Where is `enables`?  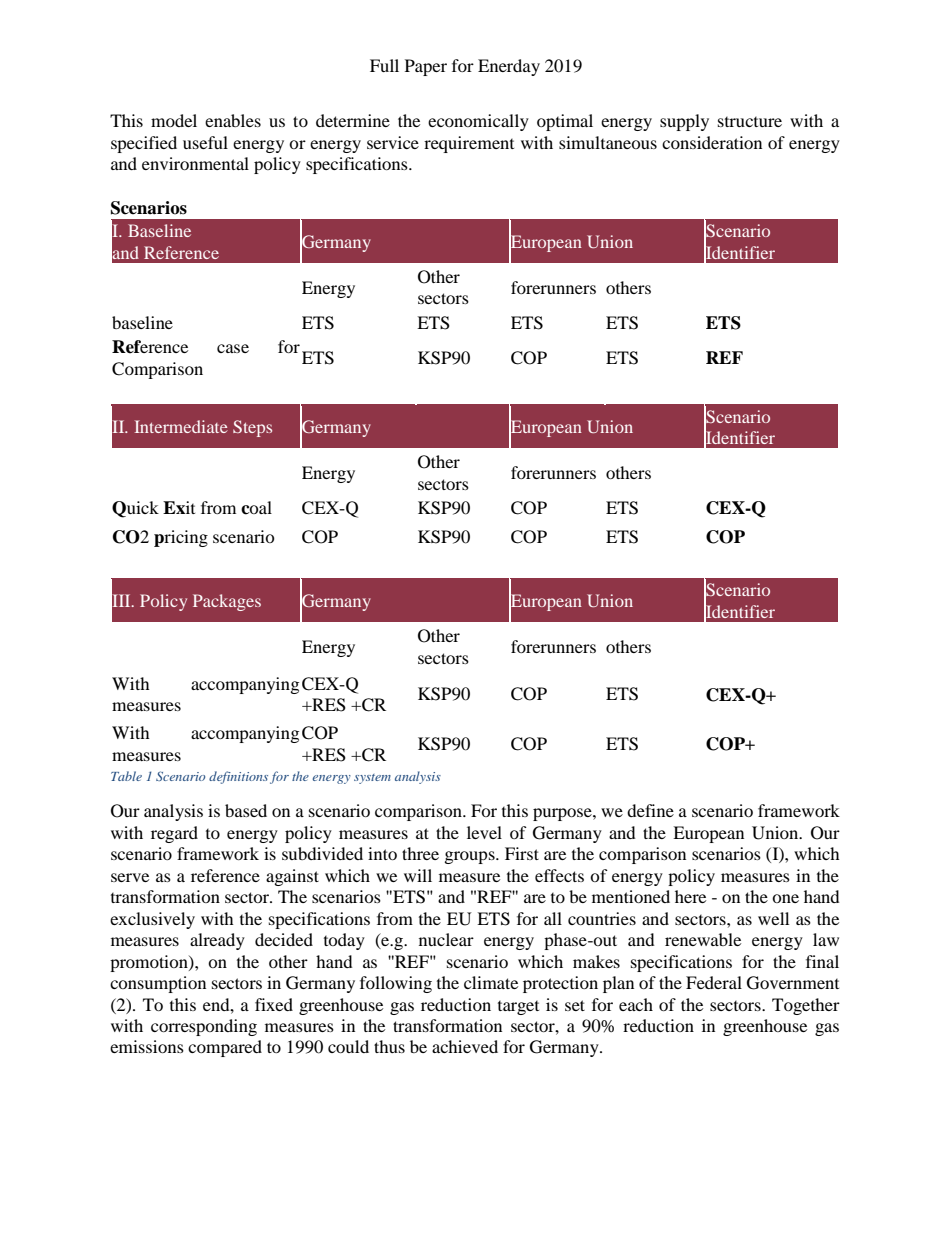 enables is located at coordinates (233, 120).
